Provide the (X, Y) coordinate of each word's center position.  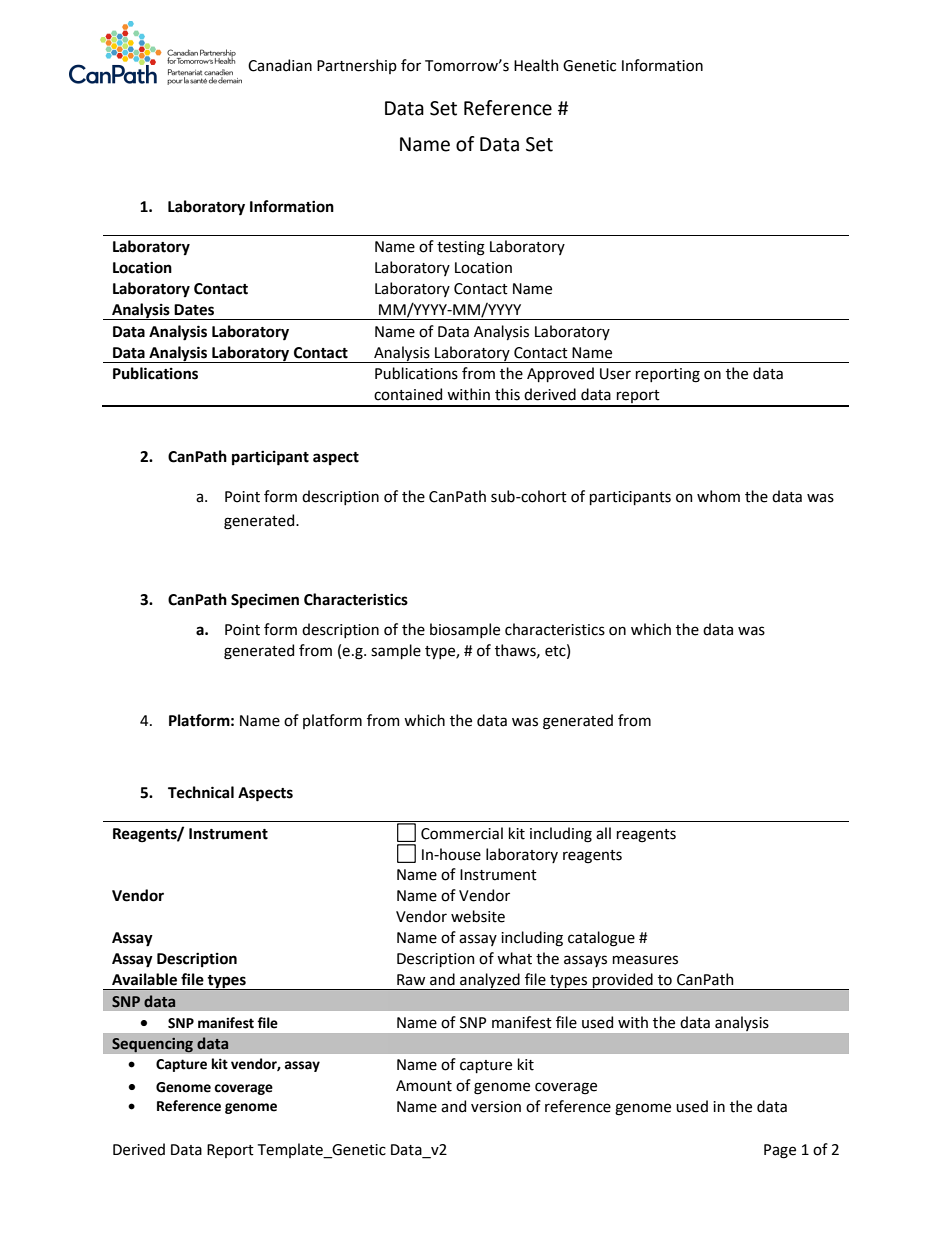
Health (536, 65)
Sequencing (152, 1045)
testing (461, 248)
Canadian (280, 65)
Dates (194, 310)
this (507, 394)
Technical (201, 792)
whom (718, 496)
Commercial (462, 833)
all (603, 833)
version (496, 1107)
